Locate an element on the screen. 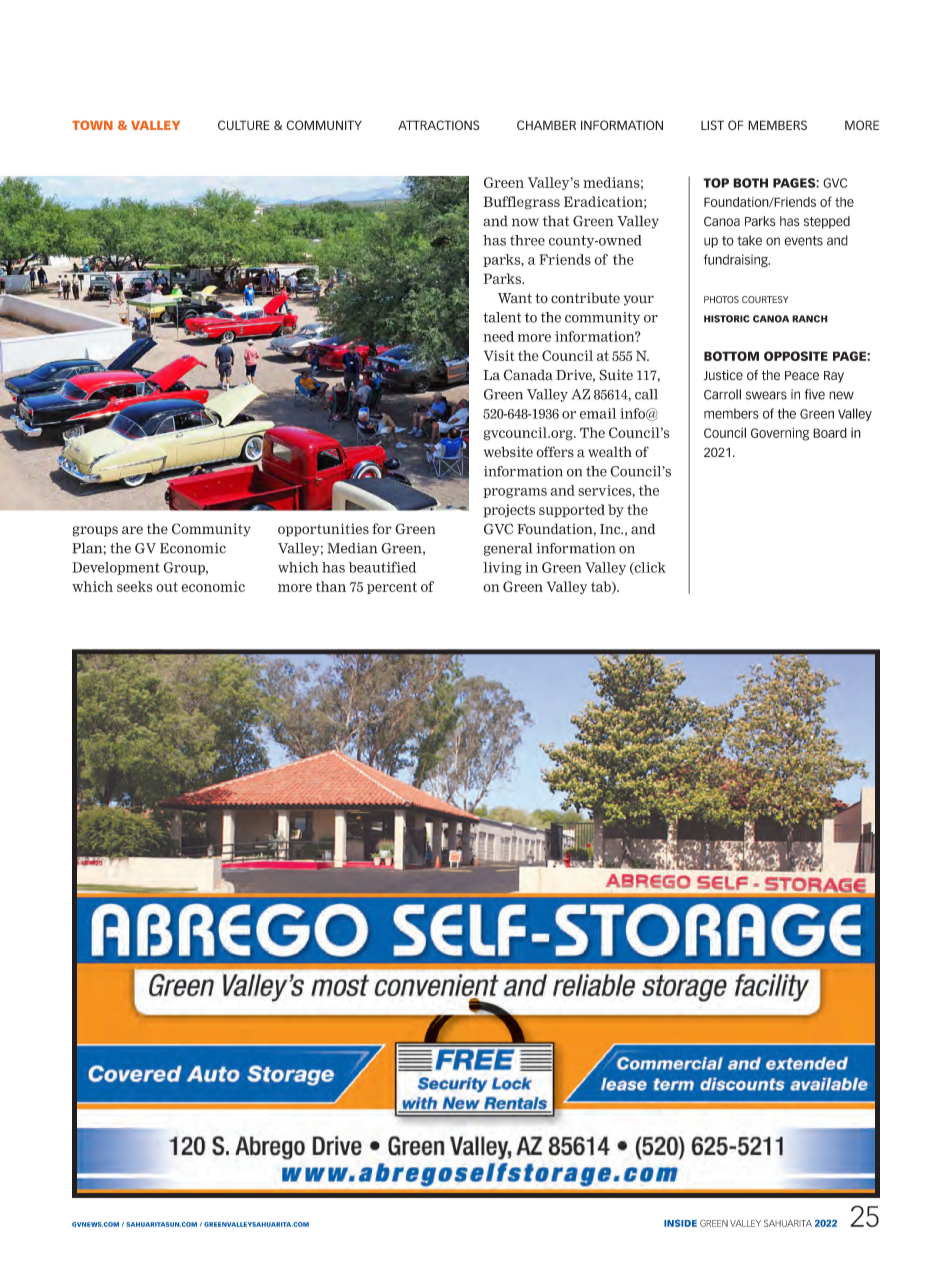  ATTRACTIONS is located at coordinates (439, 125).
